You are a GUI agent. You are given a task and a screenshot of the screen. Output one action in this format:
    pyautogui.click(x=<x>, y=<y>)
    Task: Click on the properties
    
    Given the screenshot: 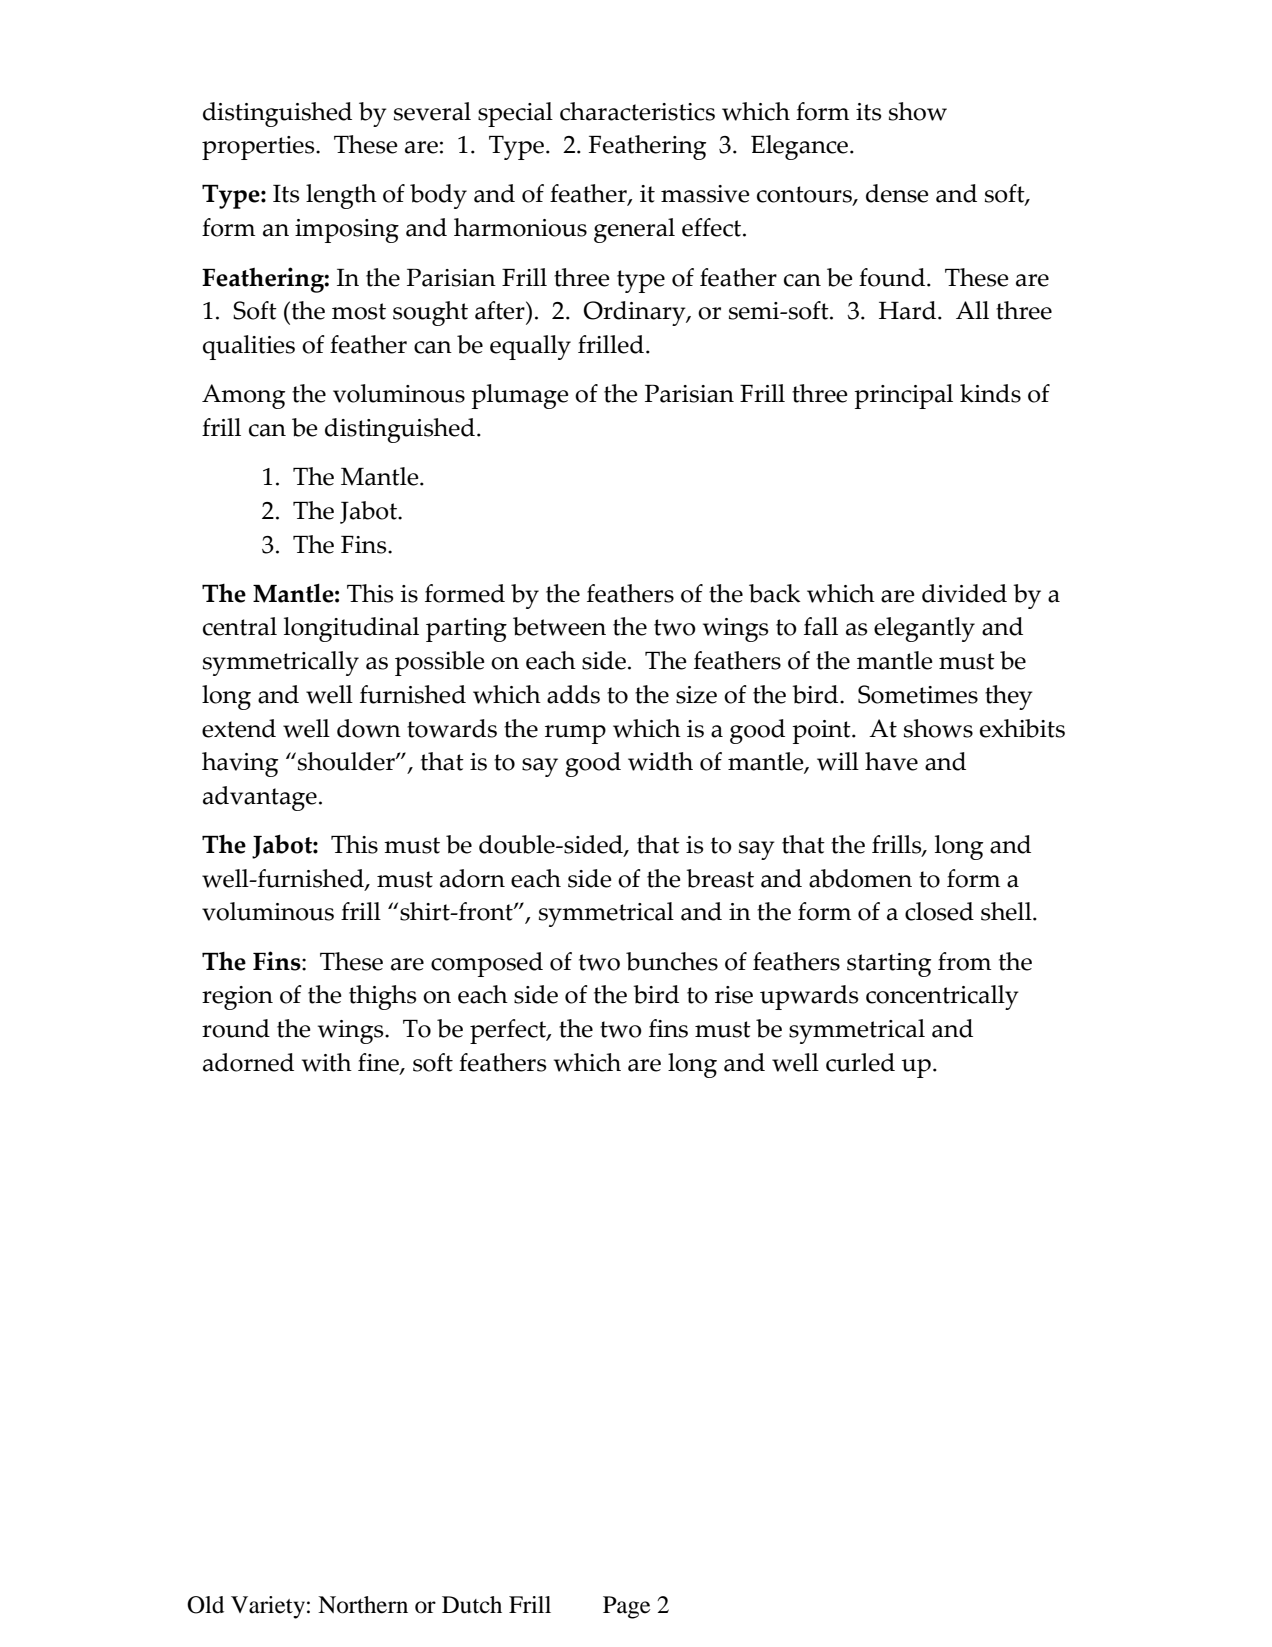 What is the action you would take?
    pyautogui.click(x=259, y=148)
